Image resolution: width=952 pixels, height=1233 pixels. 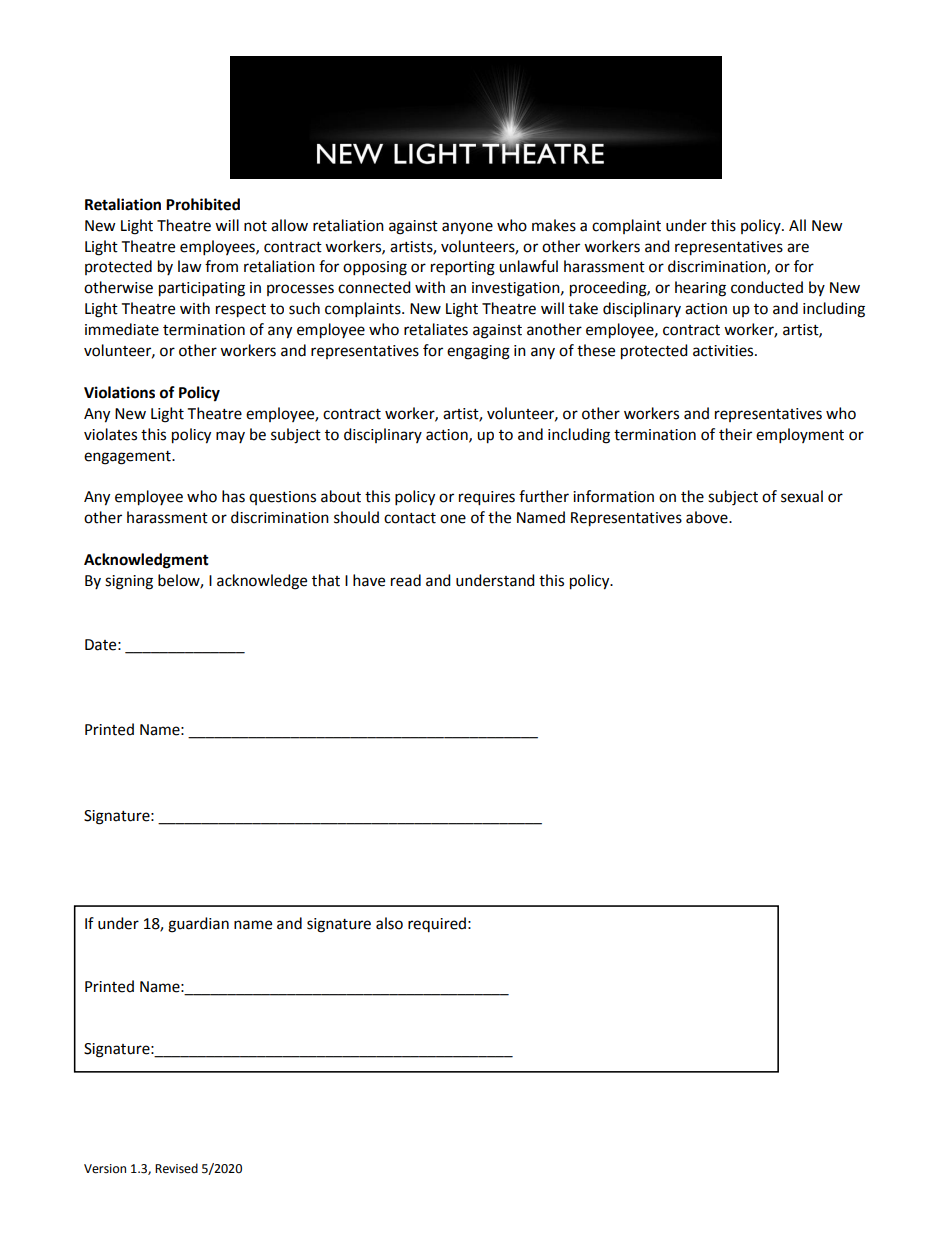 What do you see at coordinates (437, 924) in the screenshot?
I see `required` at bounding box center [437, 924].
